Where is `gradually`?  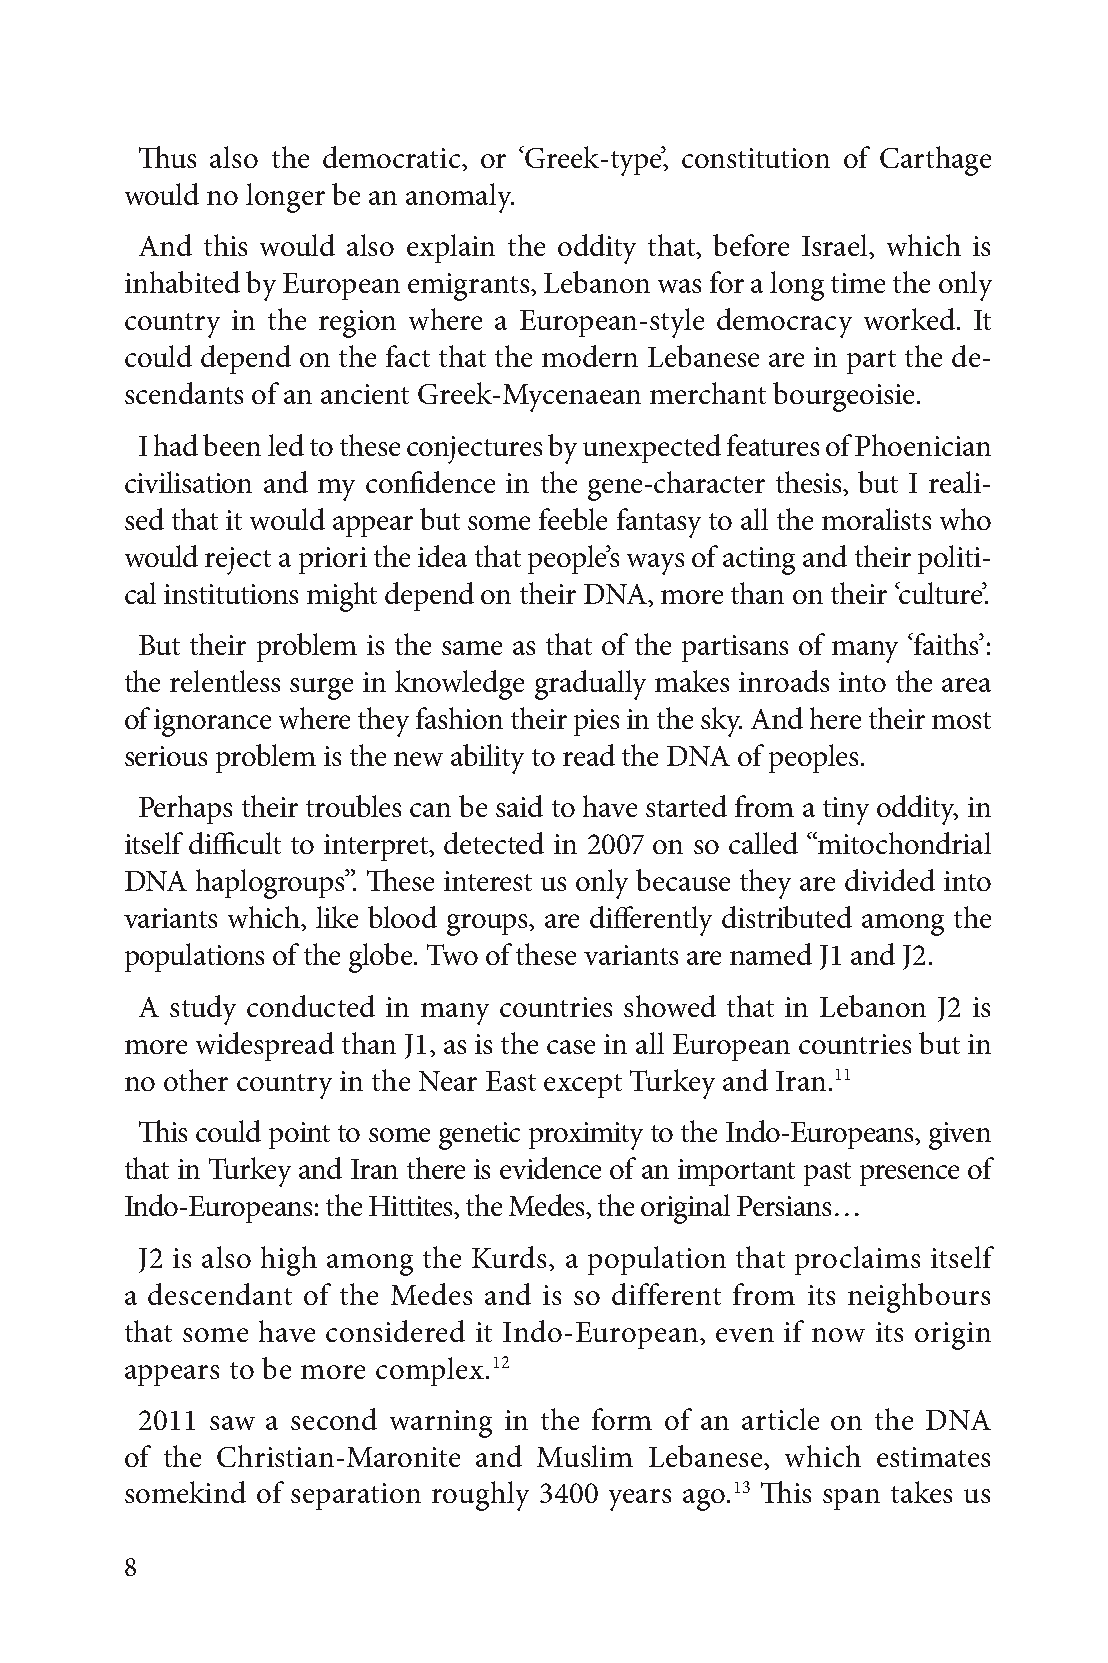 gradually is located at coordinates (590, 685).
